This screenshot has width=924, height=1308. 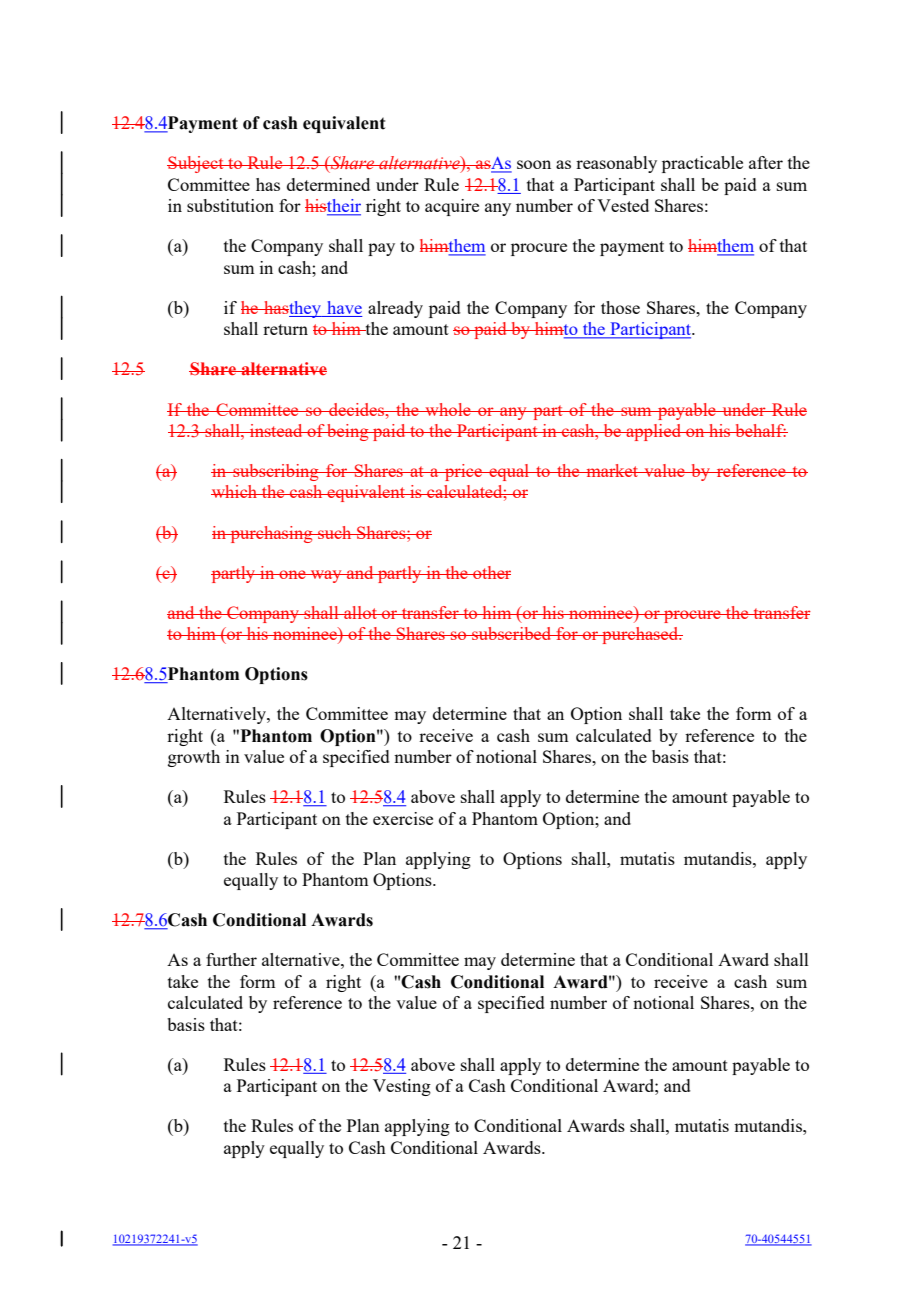 I want to click on subscribed, so click(x=512, y=633).
